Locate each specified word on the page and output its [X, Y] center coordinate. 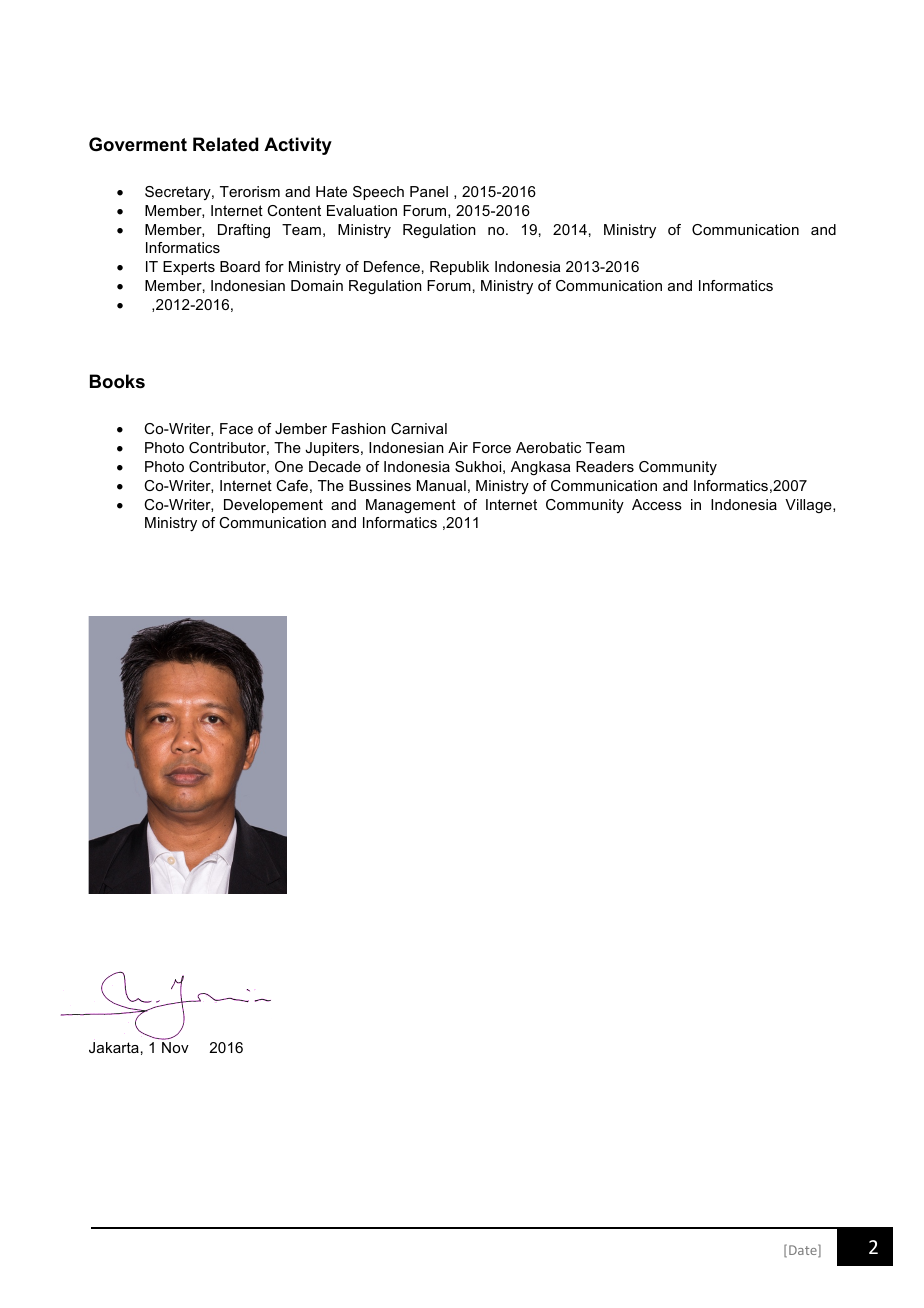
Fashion [359, 428]
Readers [605, 466]
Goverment [138, 144]
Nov [175, 1047]
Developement [273, 506]
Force [492, 447]
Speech [378, 193]
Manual [441, 485]
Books [117, 381]
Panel [429, 191]
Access [657, 504]
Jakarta [114, 1047]
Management [411, 506]
